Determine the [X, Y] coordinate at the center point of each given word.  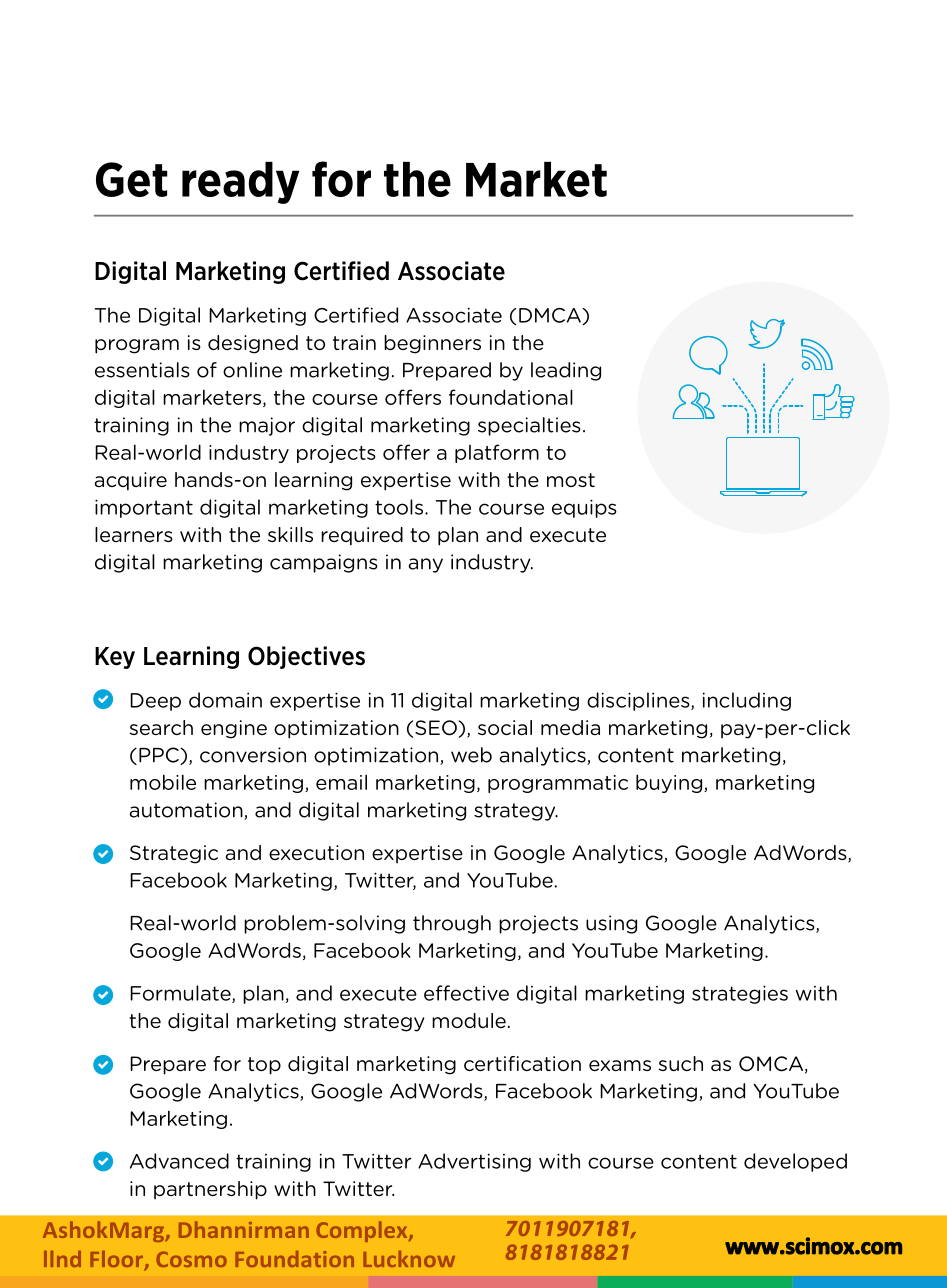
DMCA [551, 316]
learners [134, 535]
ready [240, 183]
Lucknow [409, 1259]
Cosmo [191, 1259]
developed [795, 1162]
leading [566, 371]
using [611, 924]
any [425, 565]
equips [584, 508]
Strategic [174, 854]
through [452, 924]
